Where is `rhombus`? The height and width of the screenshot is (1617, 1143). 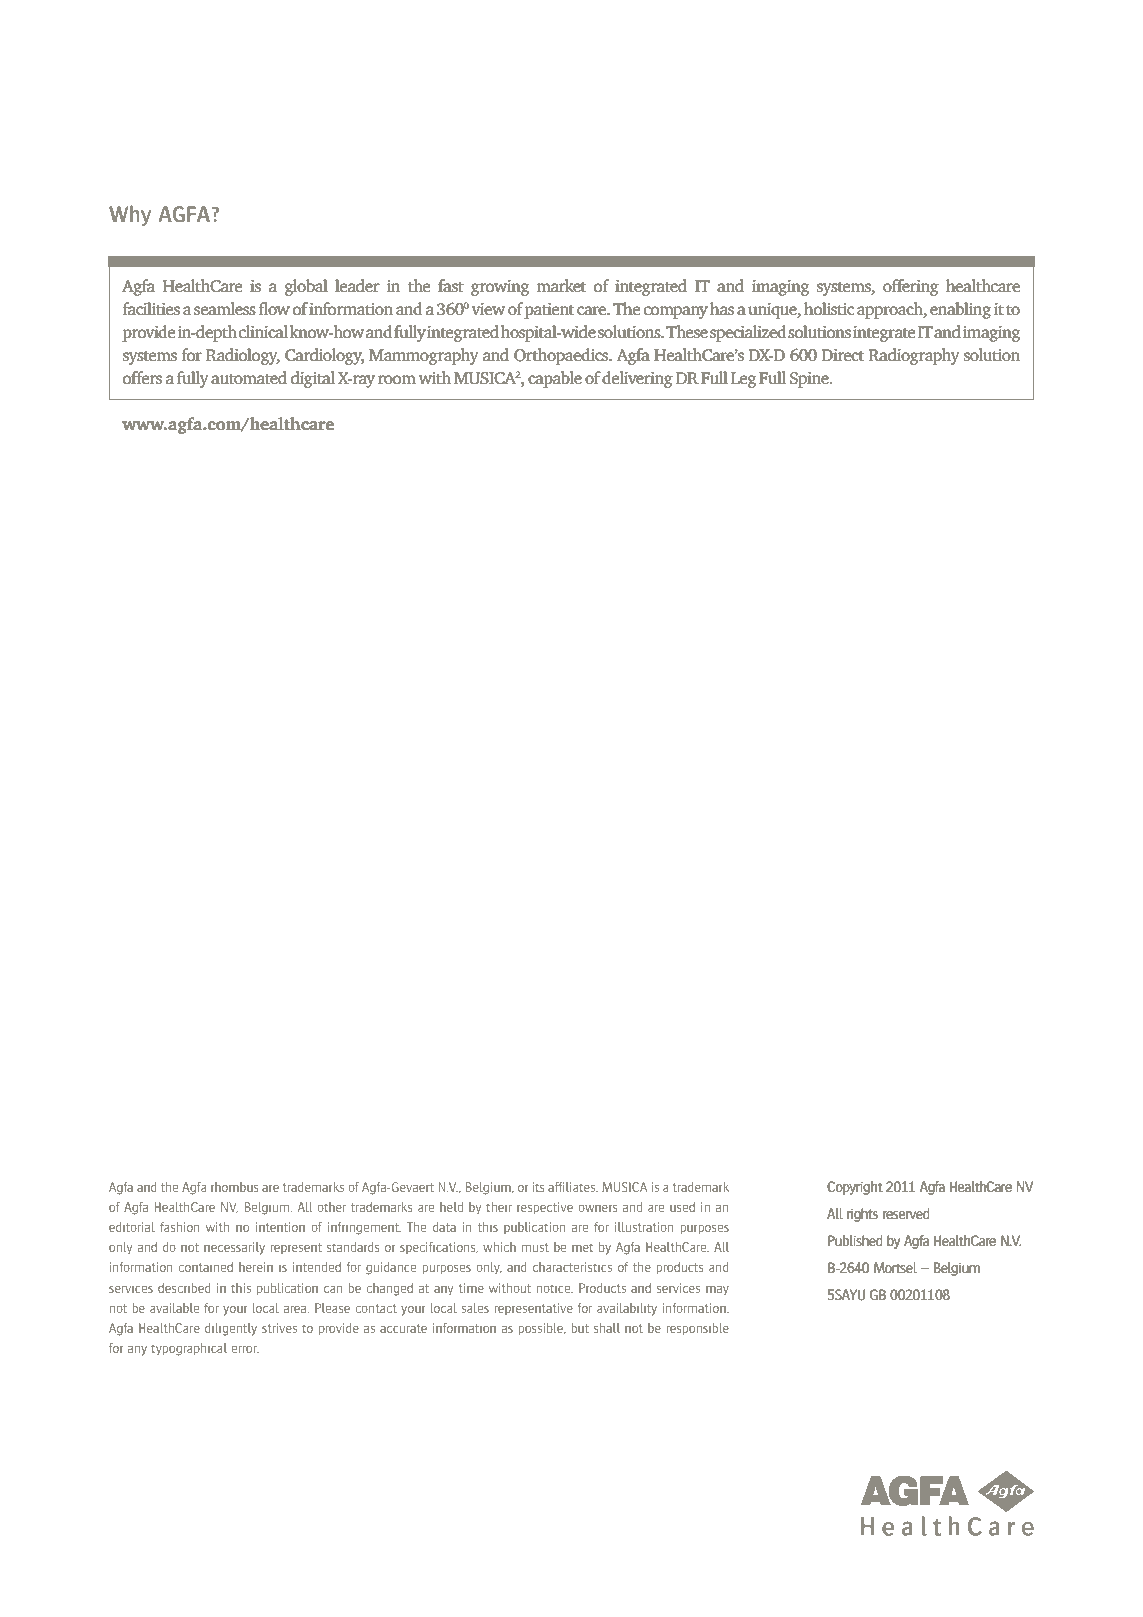 rhombus is located at coordinates (234, 1187).
